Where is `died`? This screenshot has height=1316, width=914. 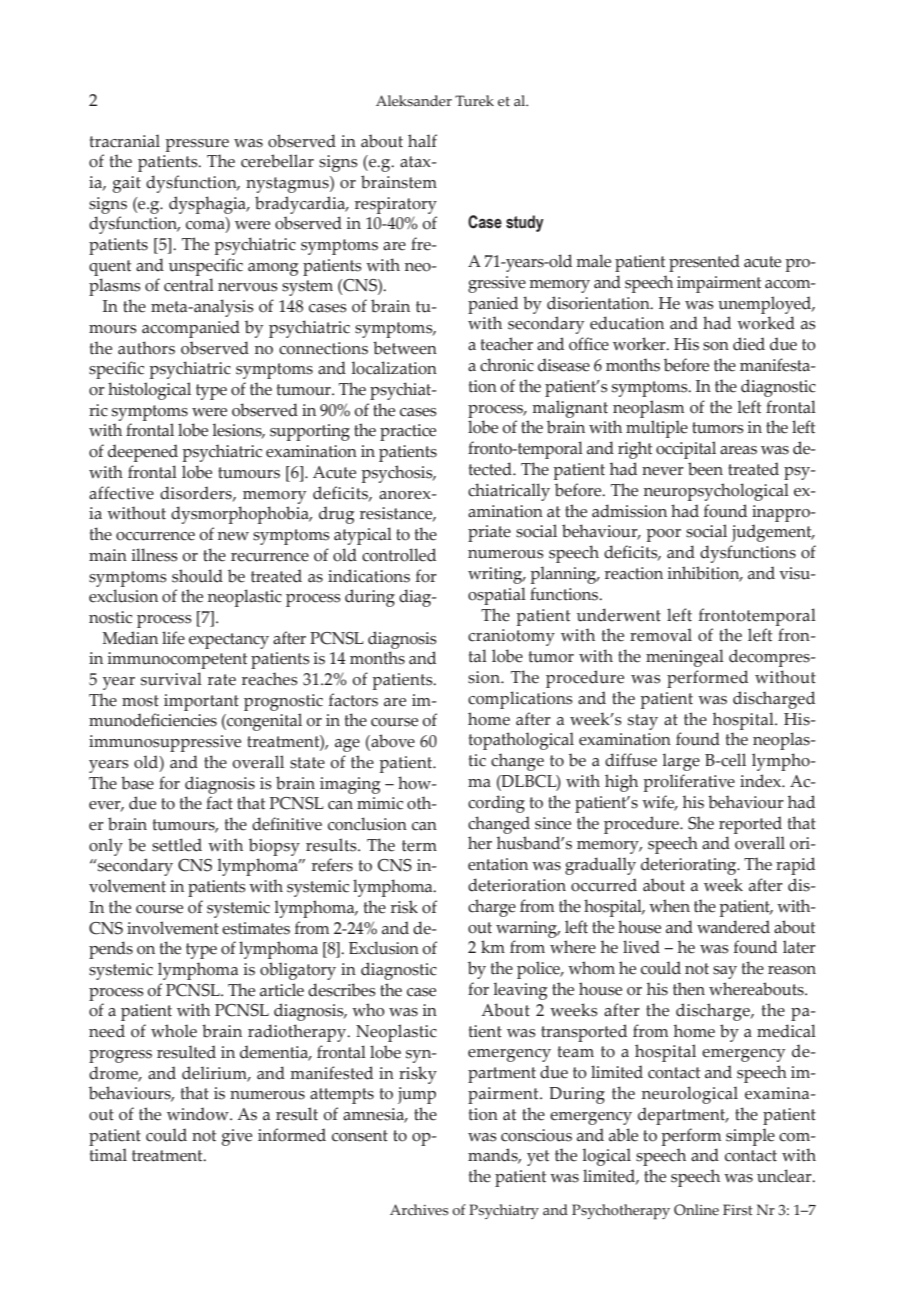 died is located at coordinates (749, 344).
